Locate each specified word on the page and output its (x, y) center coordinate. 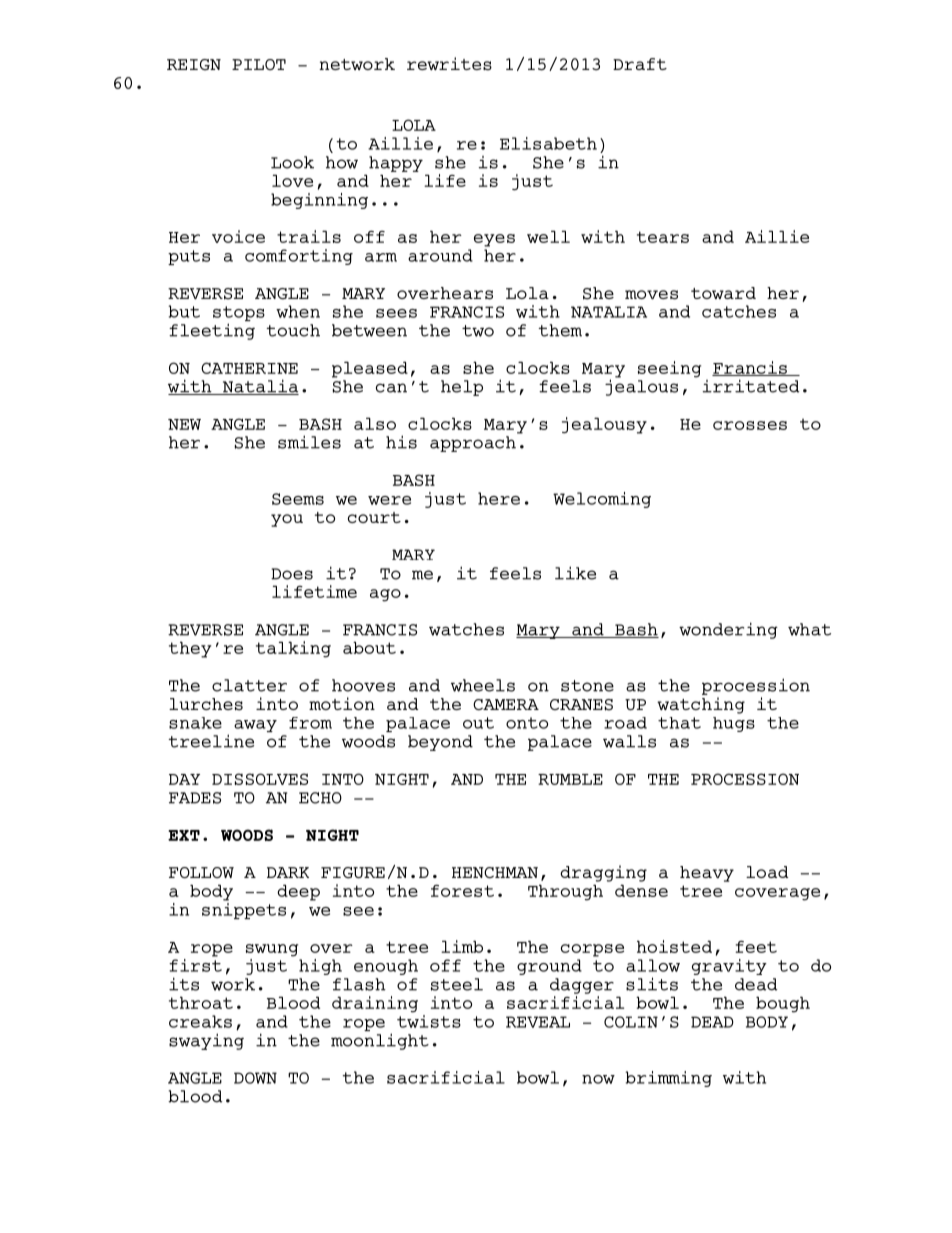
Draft (640, 64)
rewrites (449, 64)
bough (783, 1004)
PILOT (259, 64)
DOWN (255, 1078)
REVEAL (538, 1022)
